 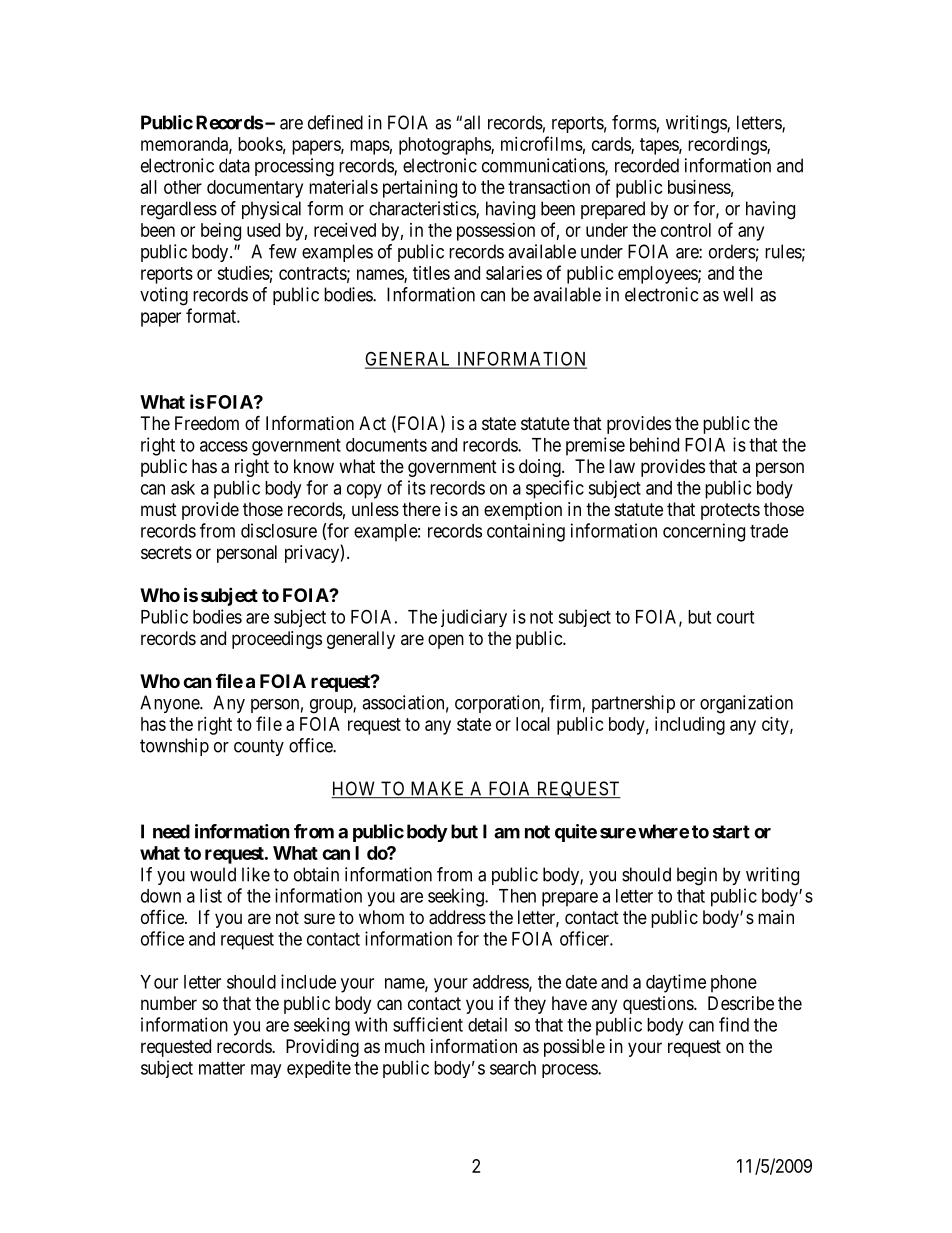 I want to click on start, so click(x=731, y=832).
